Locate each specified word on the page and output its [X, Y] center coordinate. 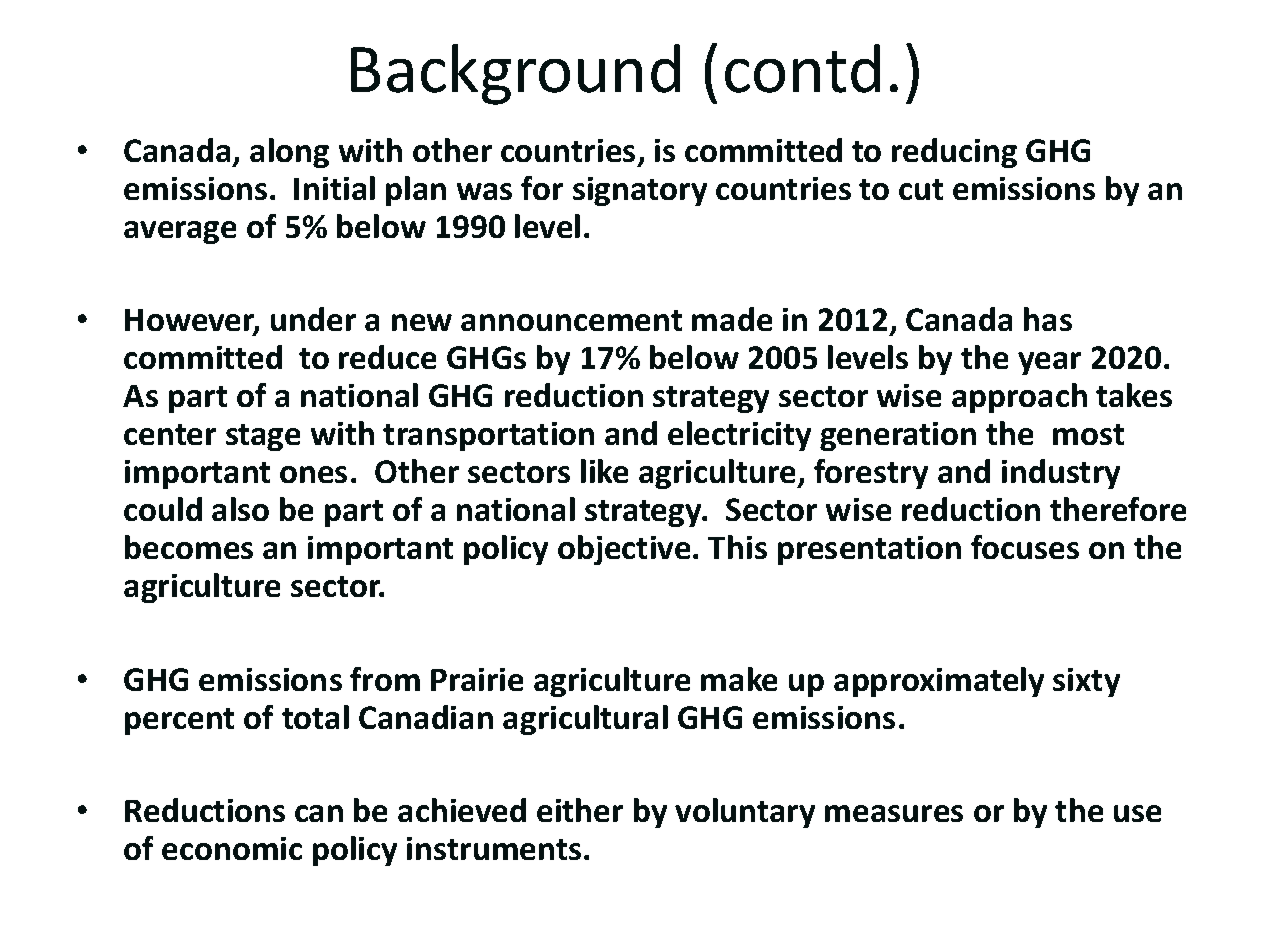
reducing [954, 153]
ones [313, 474]
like [604, 471]
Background [515, 74]
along [289, 153]
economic [232, 848]
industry [1061, 474]
